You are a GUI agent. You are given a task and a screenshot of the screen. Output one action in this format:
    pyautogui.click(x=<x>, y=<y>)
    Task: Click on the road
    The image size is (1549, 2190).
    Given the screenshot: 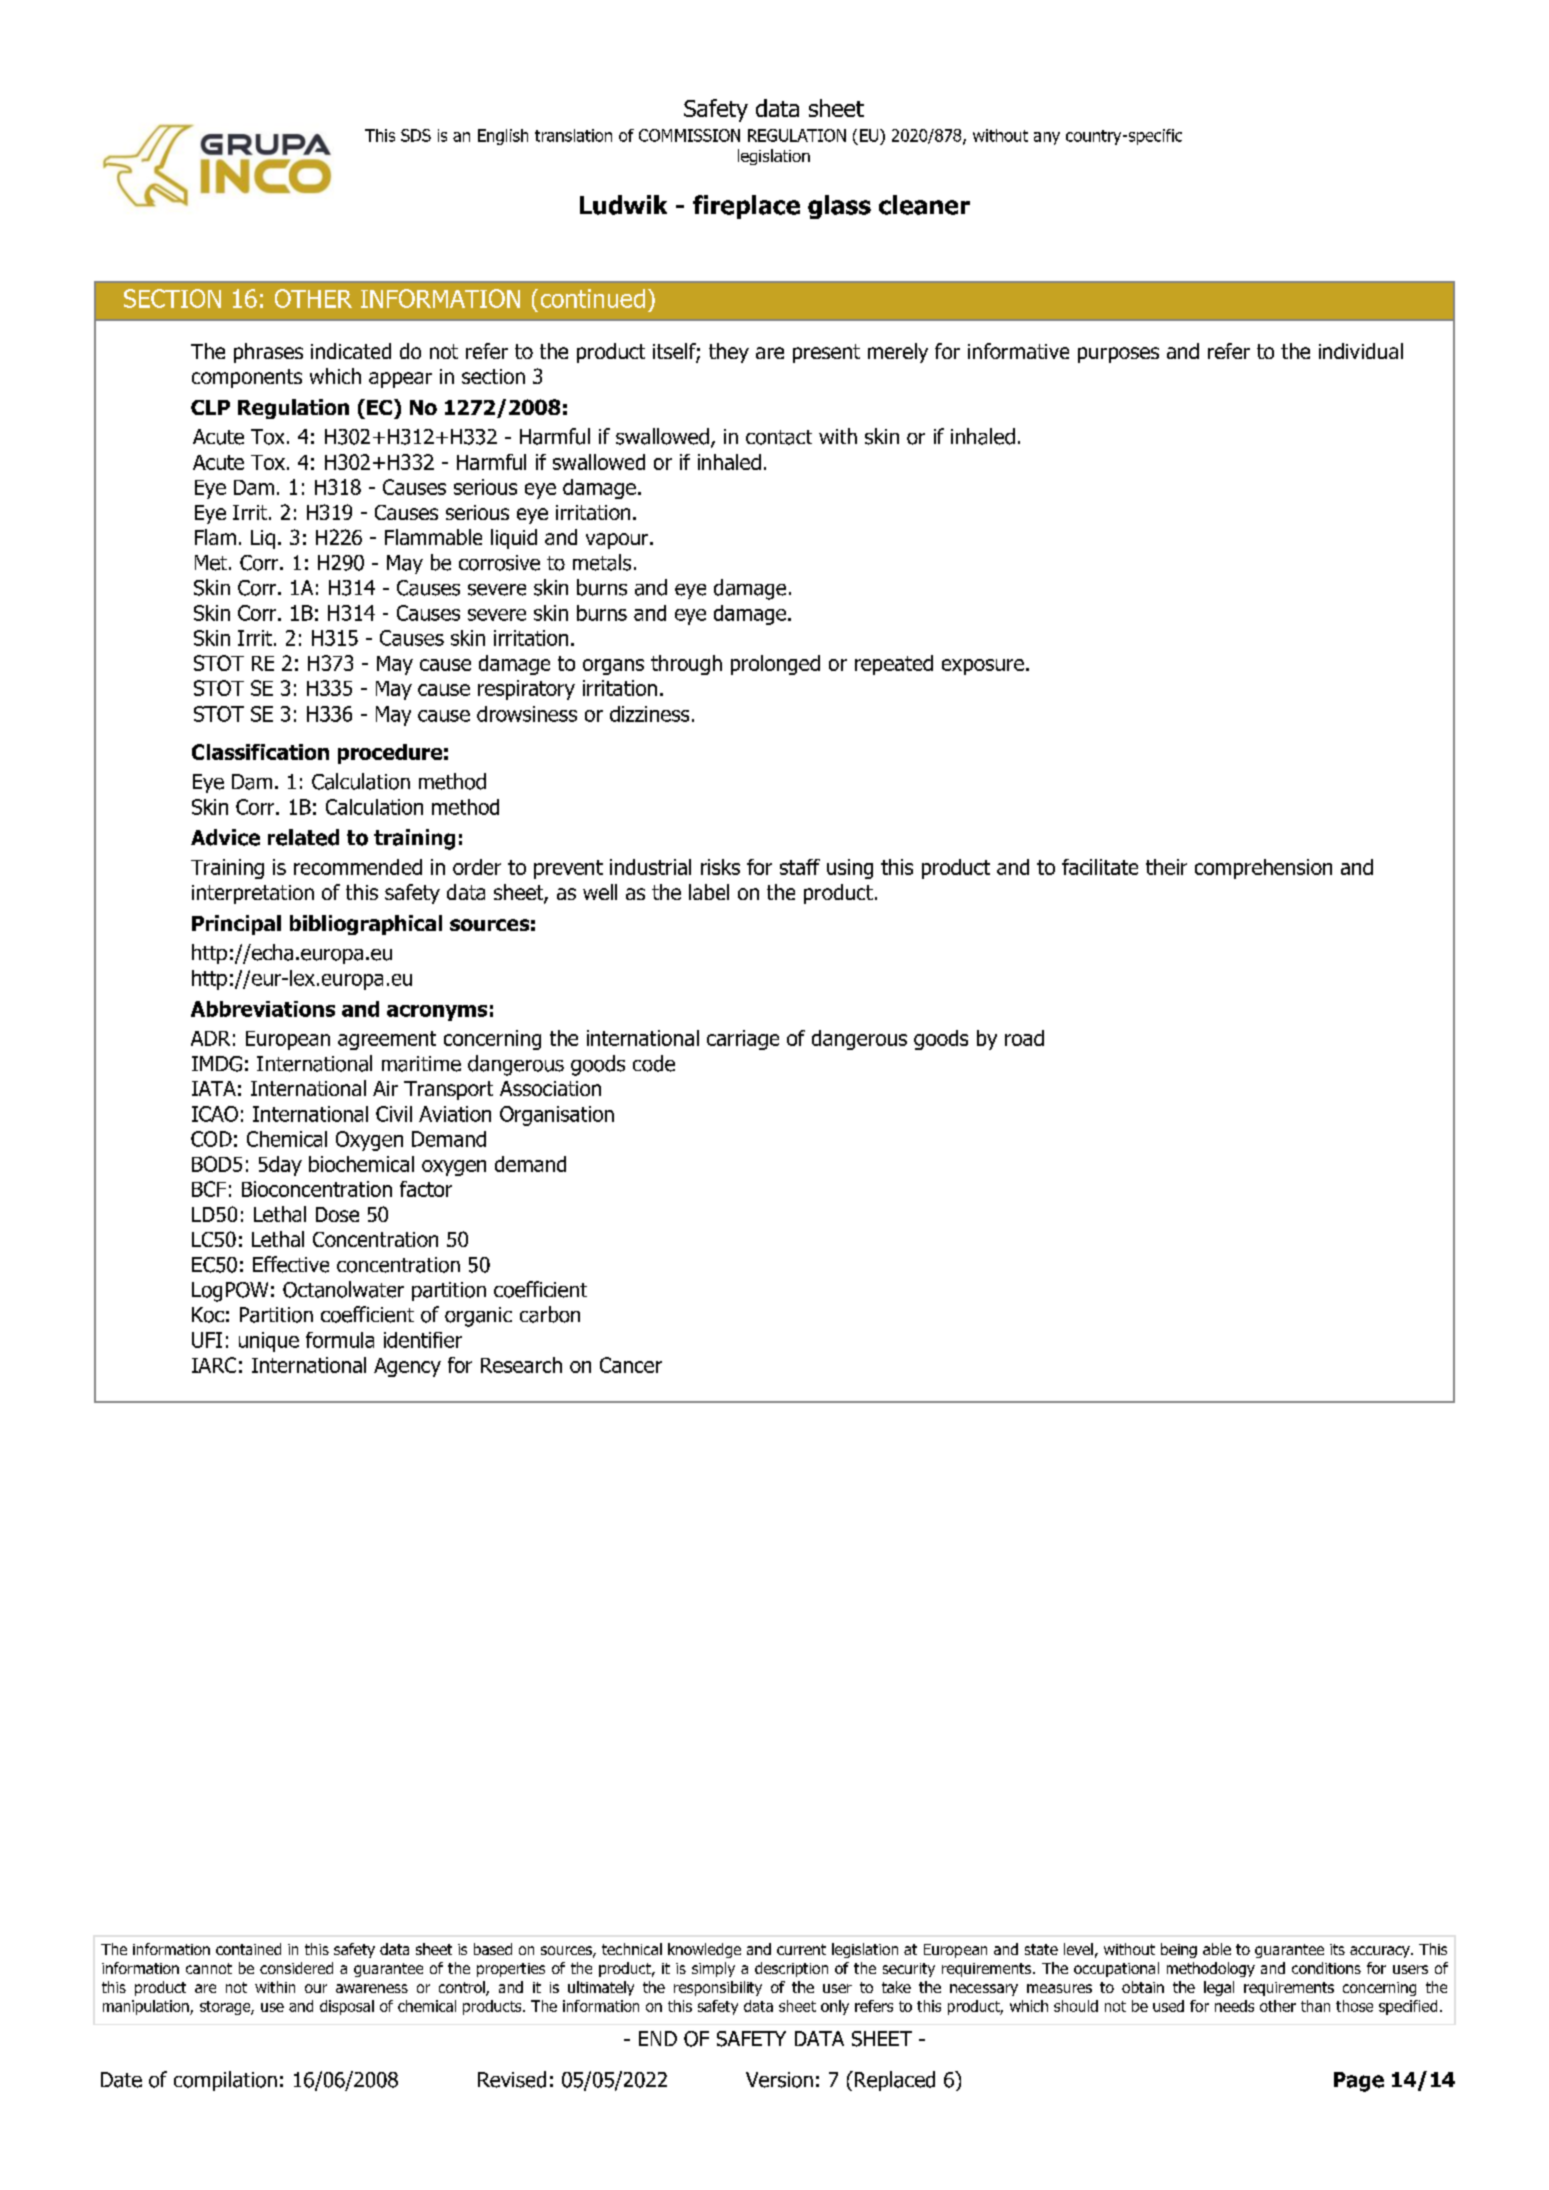 What is the action you would take?
    pyautogui.click(x=1024, y=1038)
